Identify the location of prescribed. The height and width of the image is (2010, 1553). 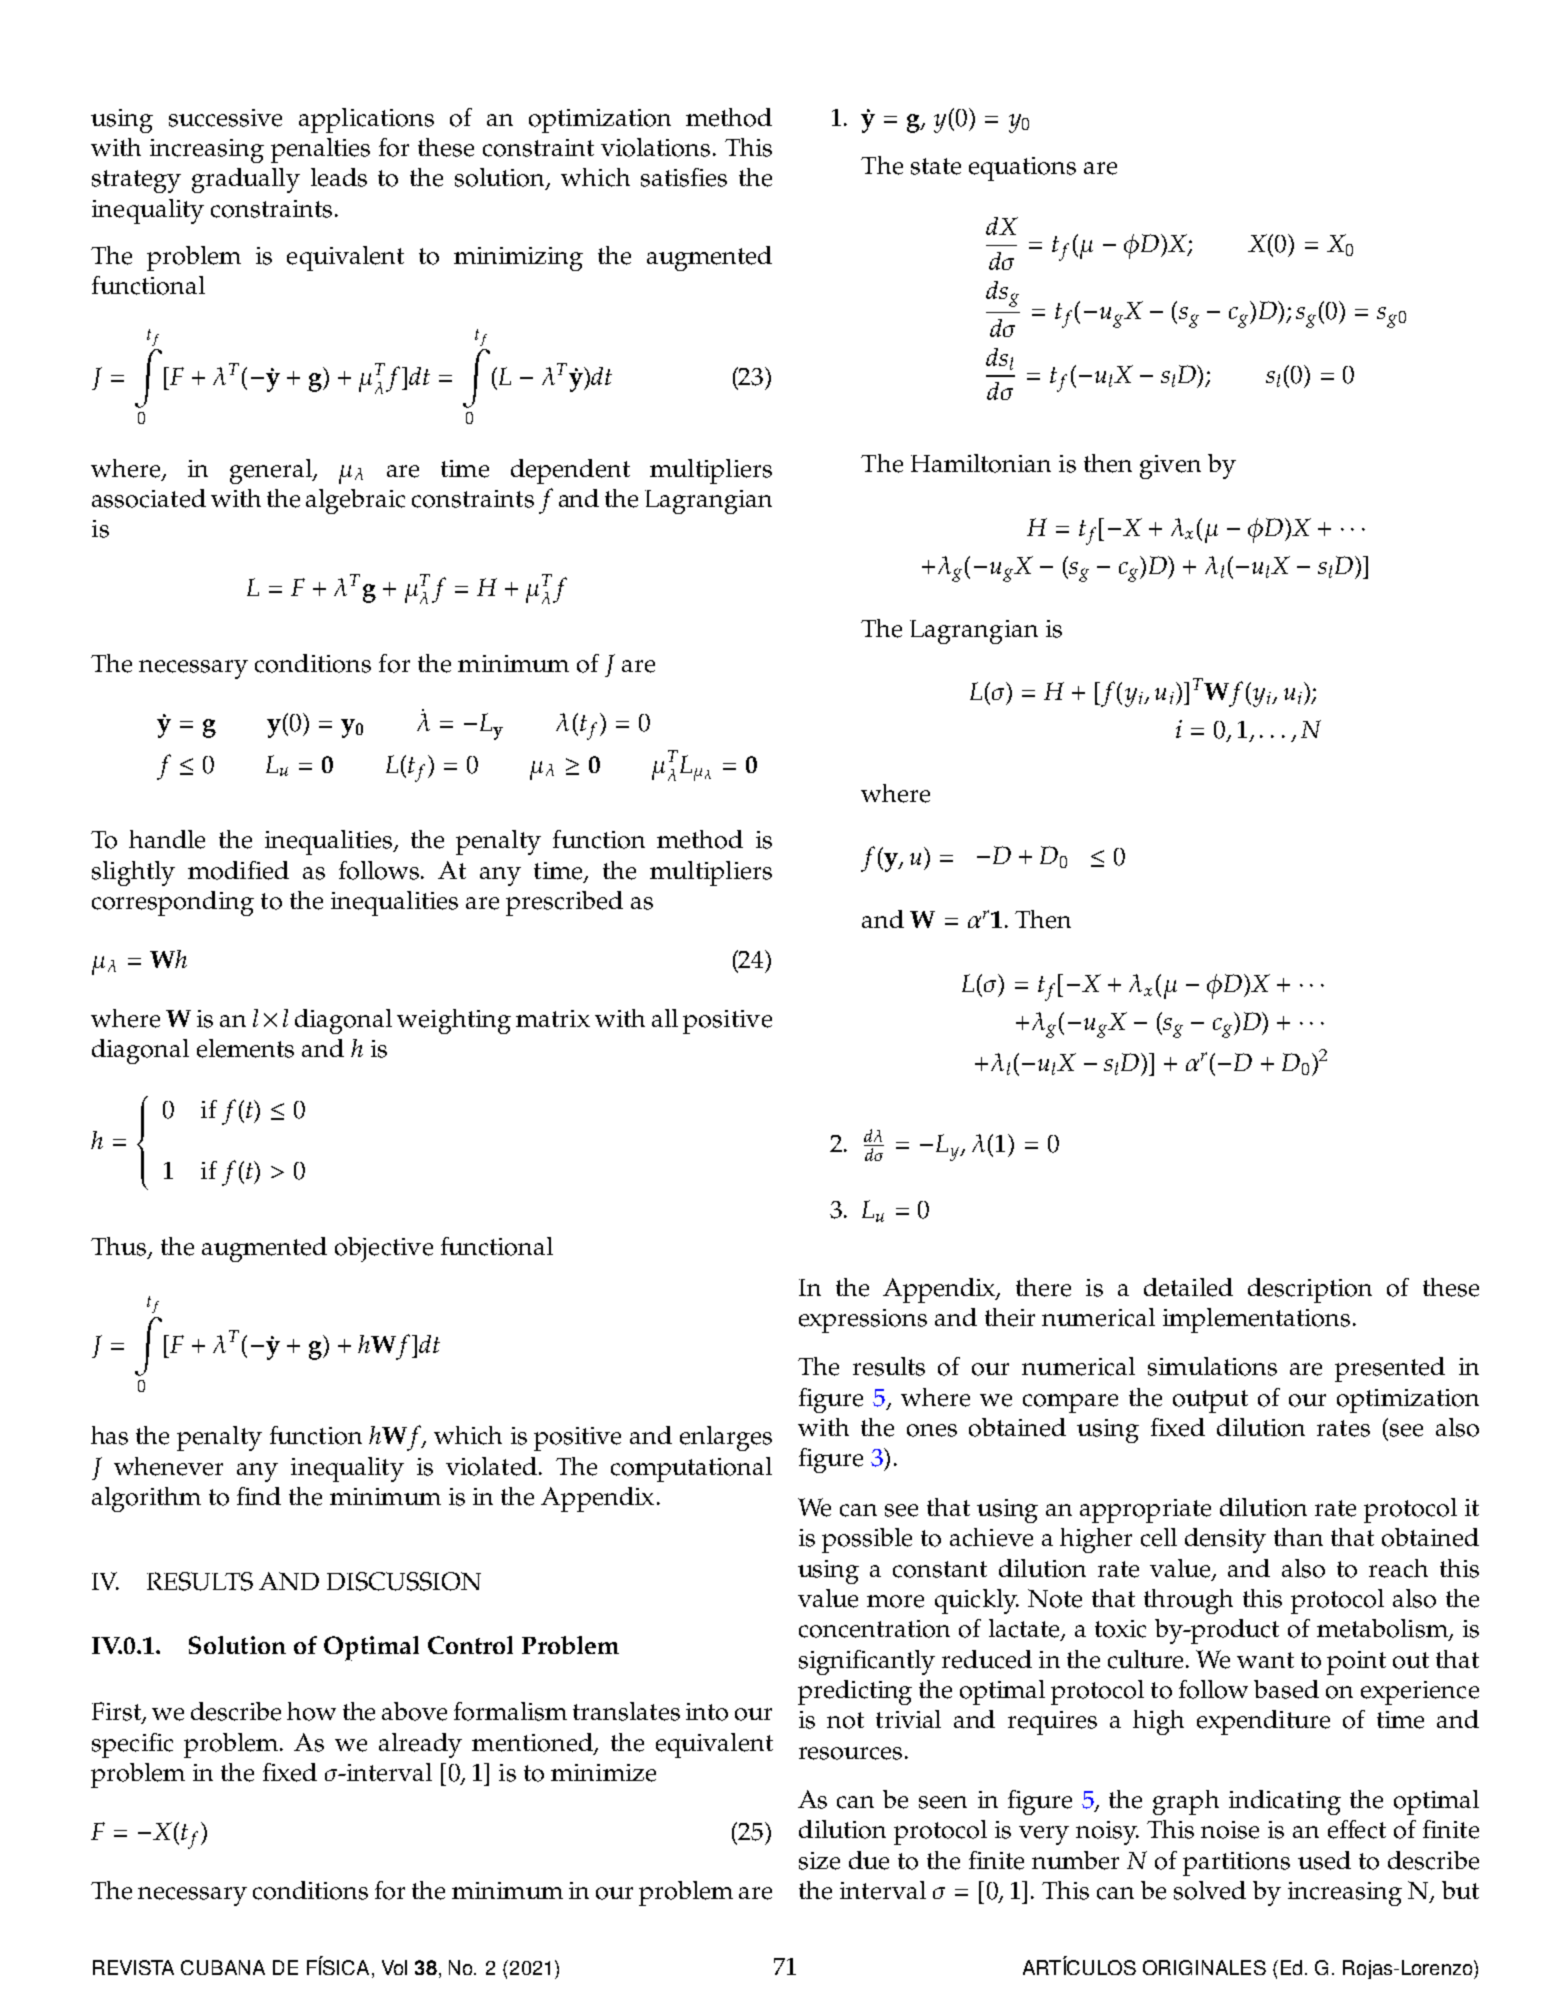
(564, 903).
